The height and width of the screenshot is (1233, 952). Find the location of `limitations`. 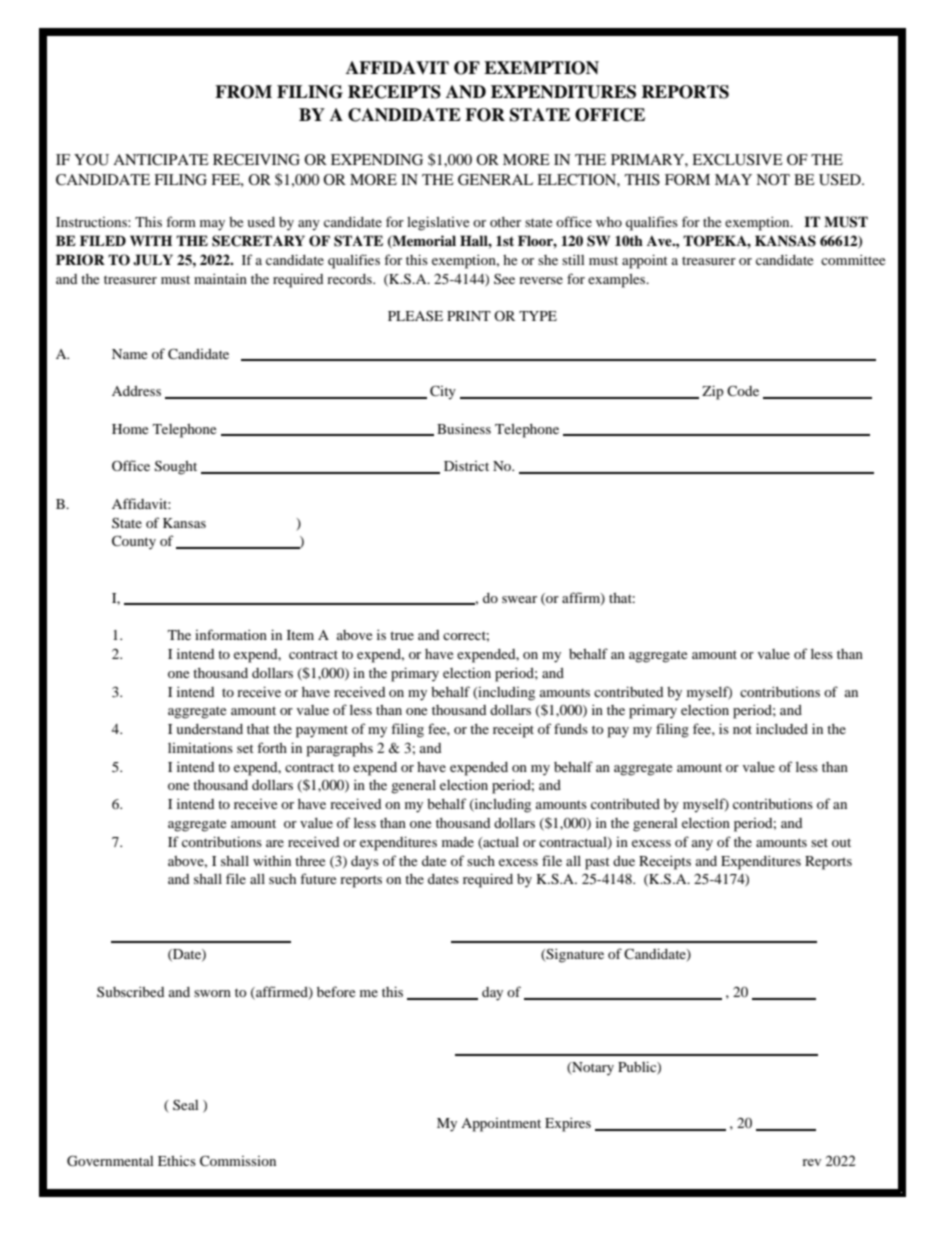

limitations is located at coordinates (200, 747).
